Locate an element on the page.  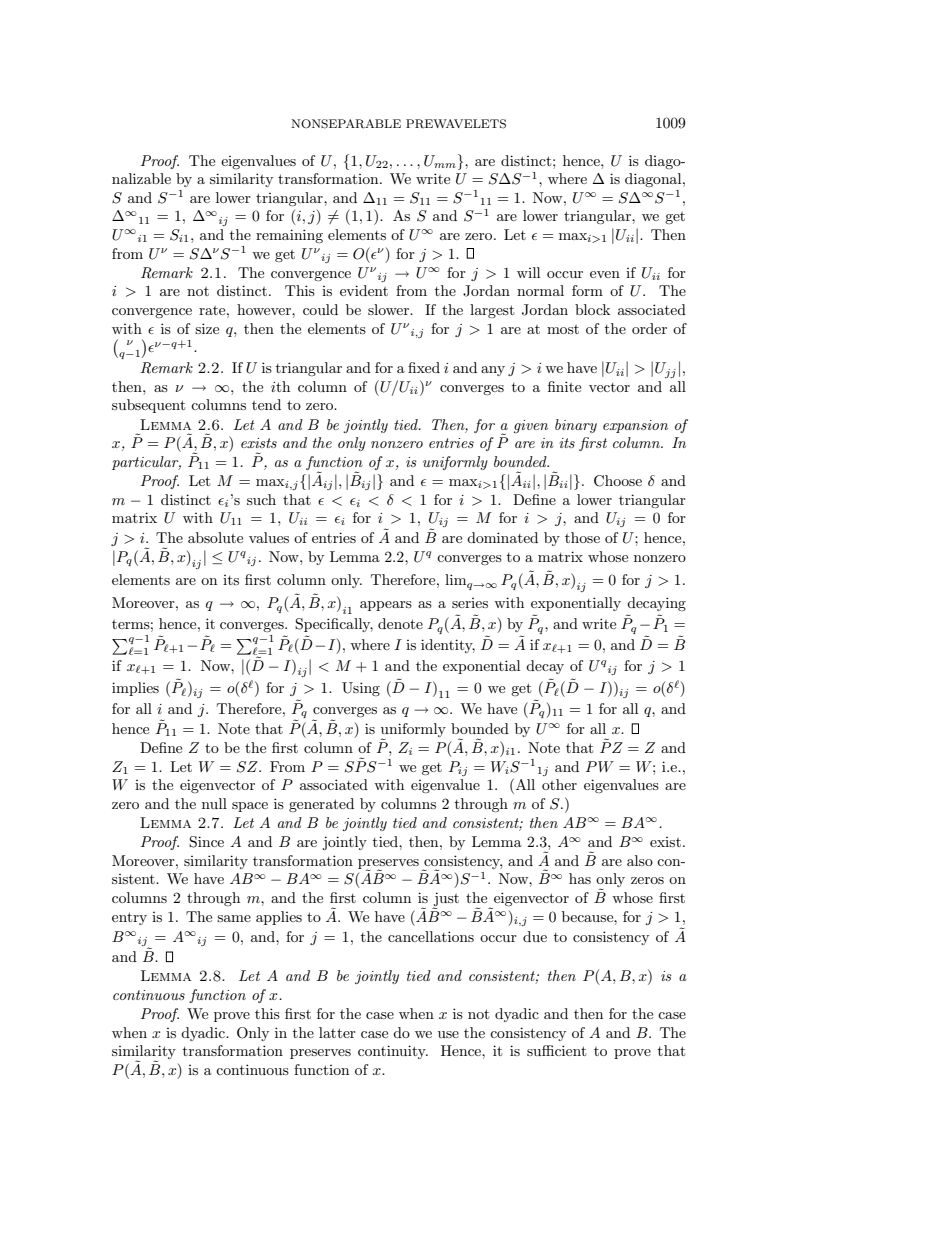
series is located at coordinates (470, 603).
